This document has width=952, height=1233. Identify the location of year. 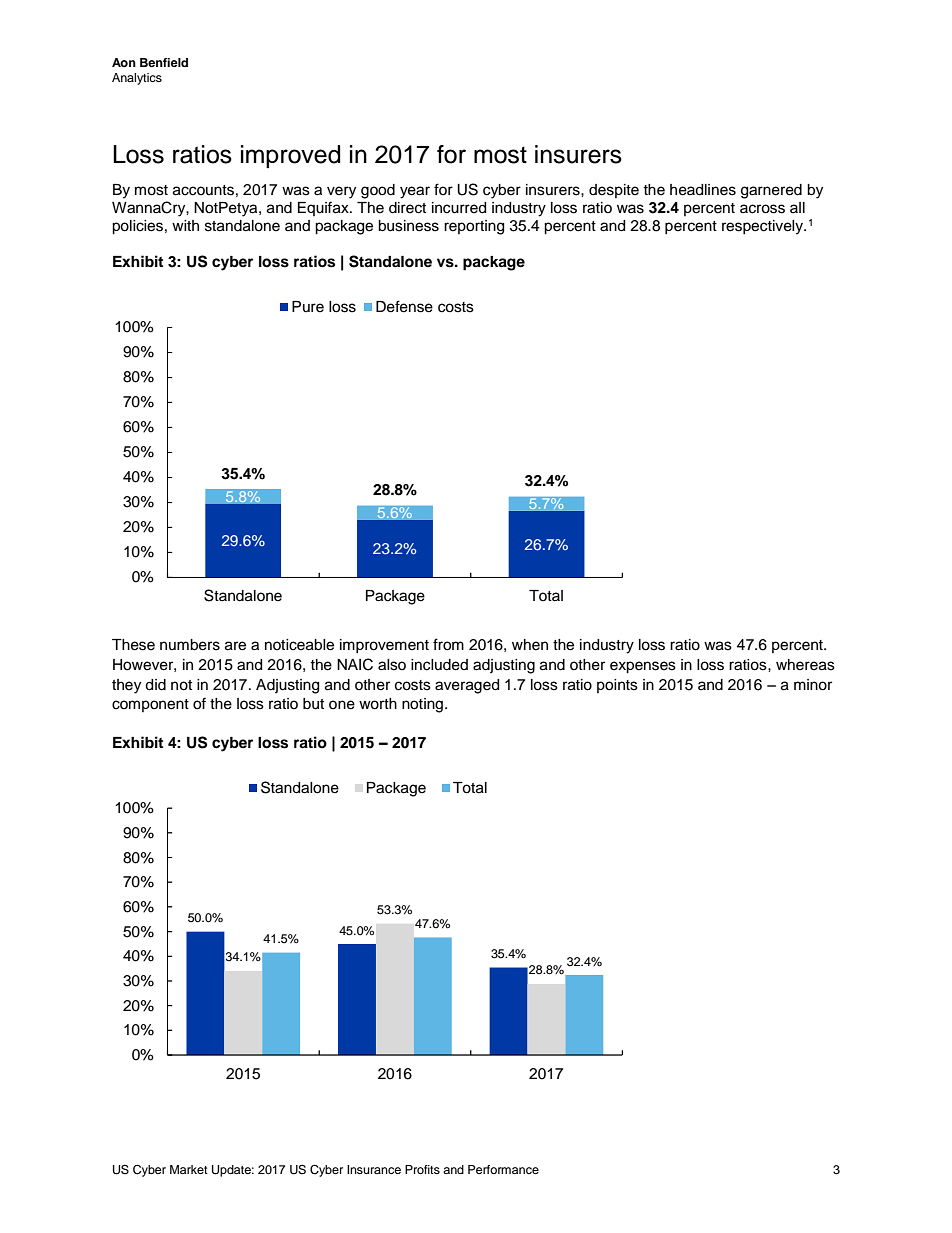
(415, 192).
